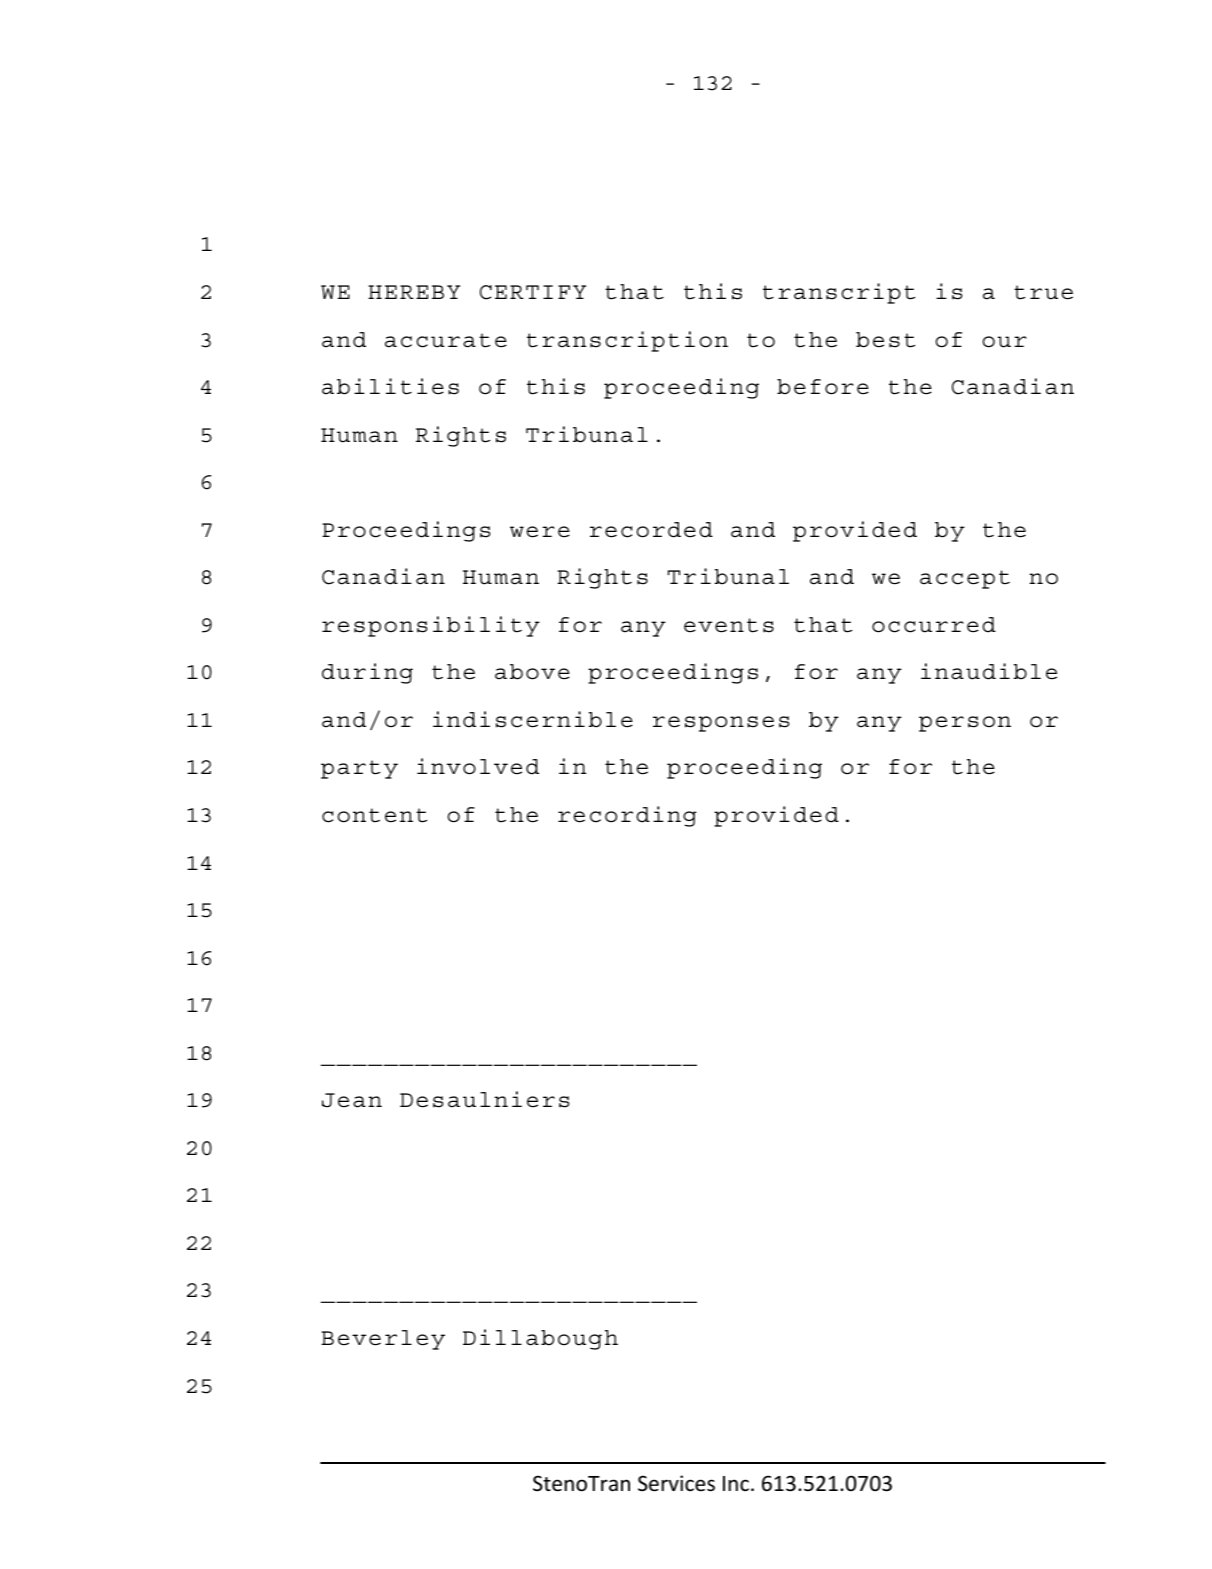 The height and width of the screenshot is (1569, 1212). What do you see at coordinates (446, 340) in the screenshot?
I see `accurate` at bounding box center [446, 340].
